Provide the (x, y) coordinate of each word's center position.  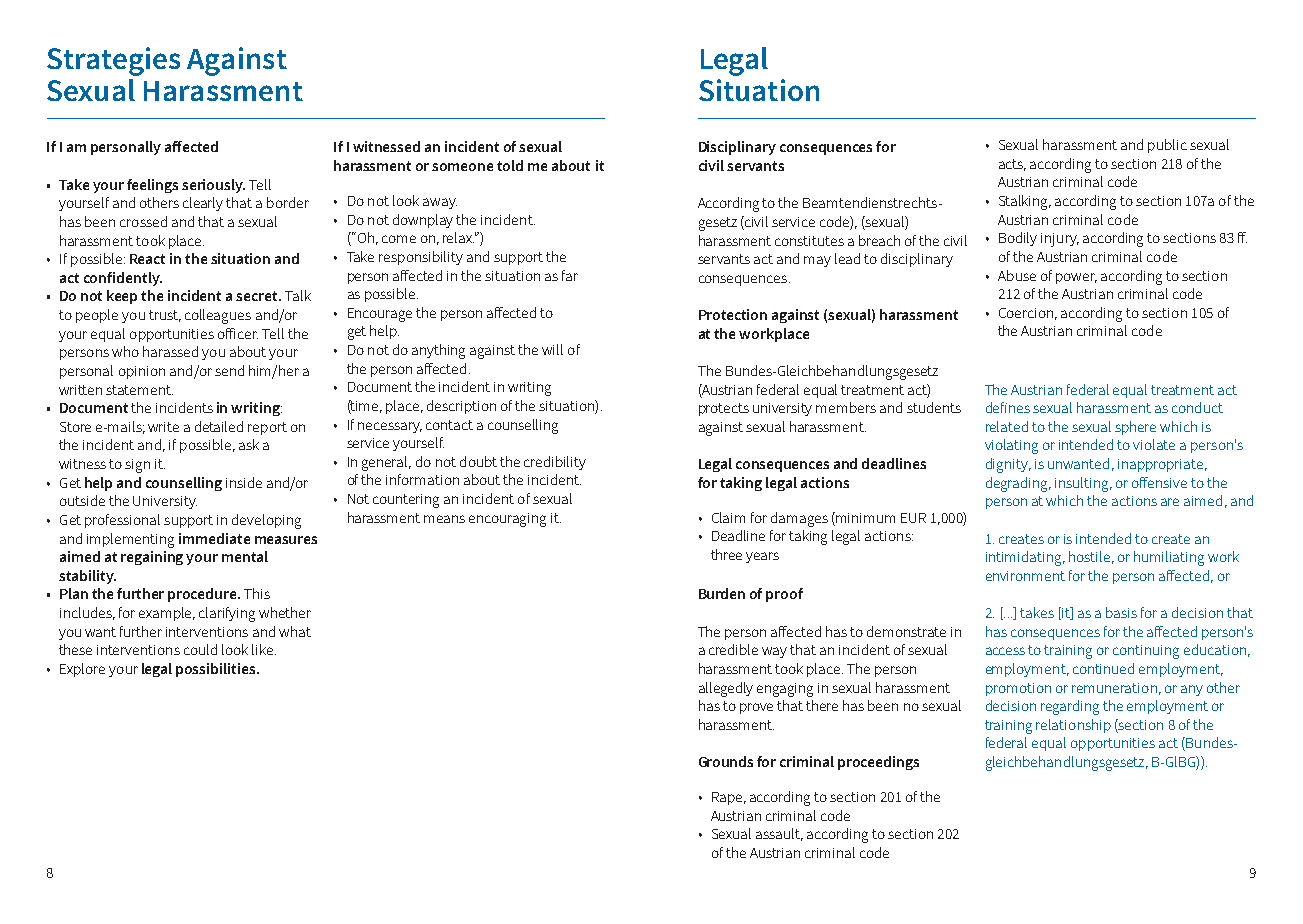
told (510, 165)
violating (1011, 446)
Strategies (113, 61)
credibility (555, 463)
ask (249, 444)
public (1167, 146)
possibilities (217, 670)
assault (779, 834)
